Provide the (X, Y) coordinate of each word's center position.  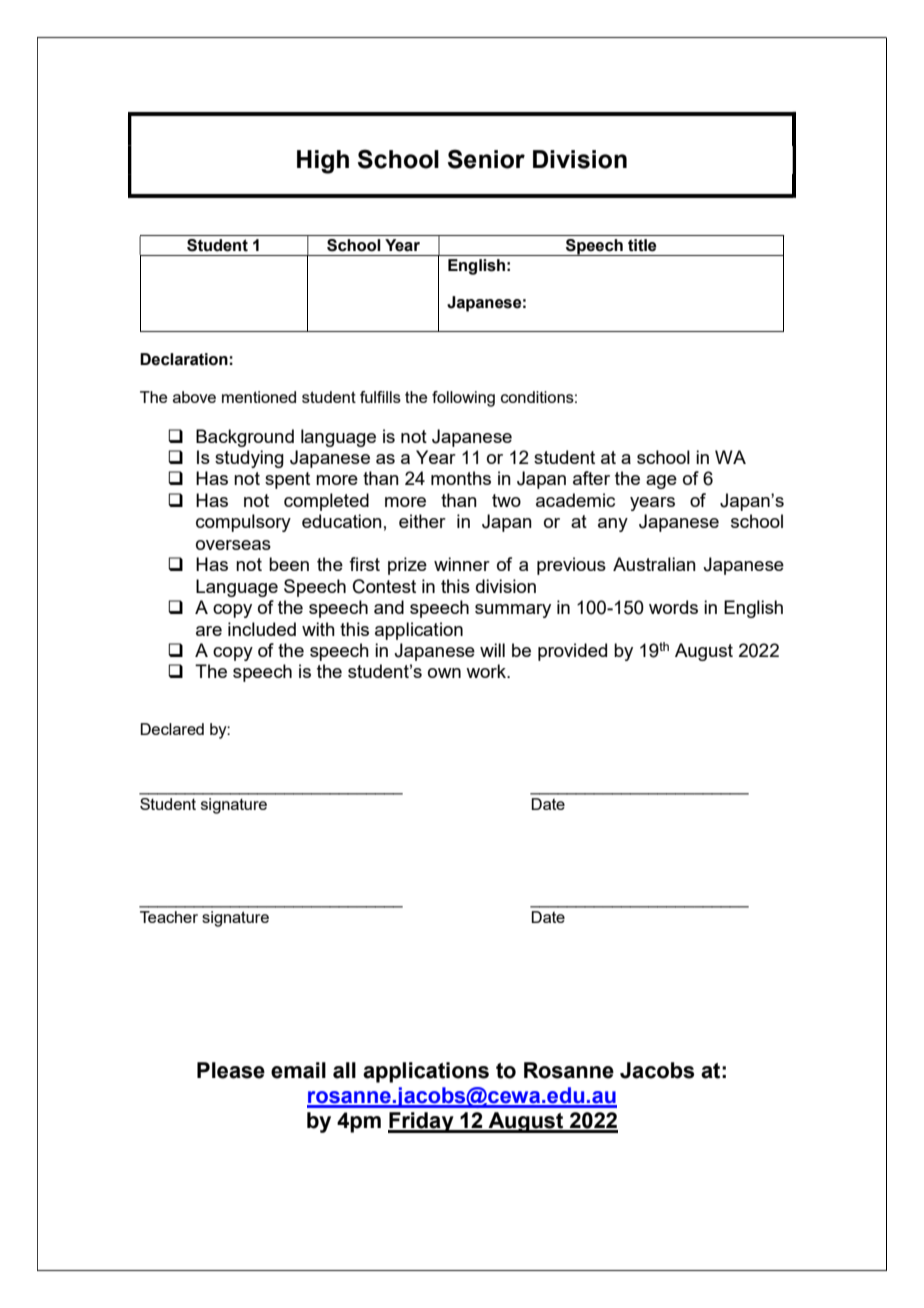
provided (572, 652)
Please (231, 1070)
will (492, 650)
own (444, 673)
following (463, 399)
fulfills (380, 397)
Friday (422, 1122)
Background (245, 438)
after (591, 478)
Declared (172, 729)
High (323, 162)
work (487, 671)
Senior (486, 159)
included (262, 629)
